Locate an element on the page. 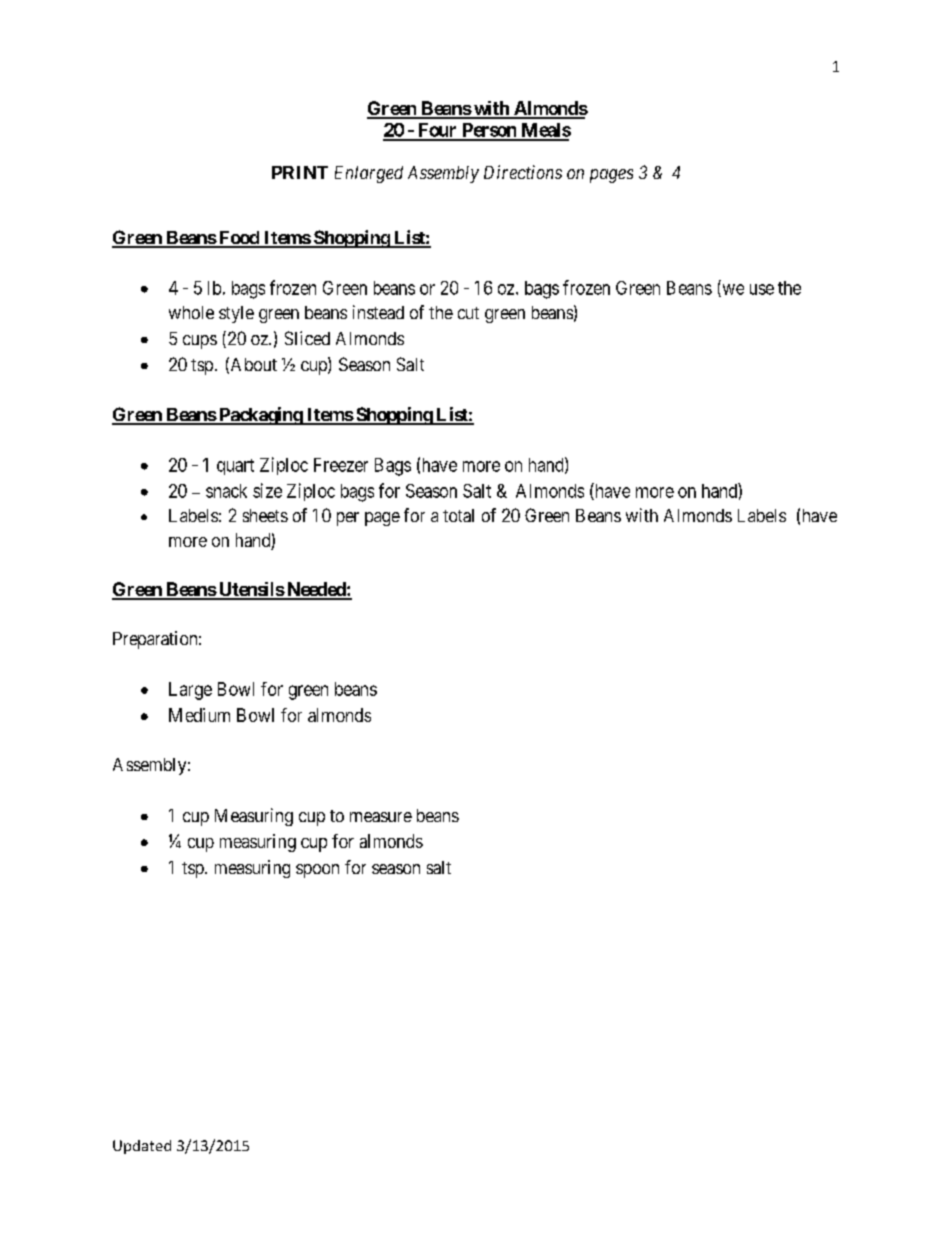 The image size is (952, 1233). Updated is located at coordinates (142, 1147).
